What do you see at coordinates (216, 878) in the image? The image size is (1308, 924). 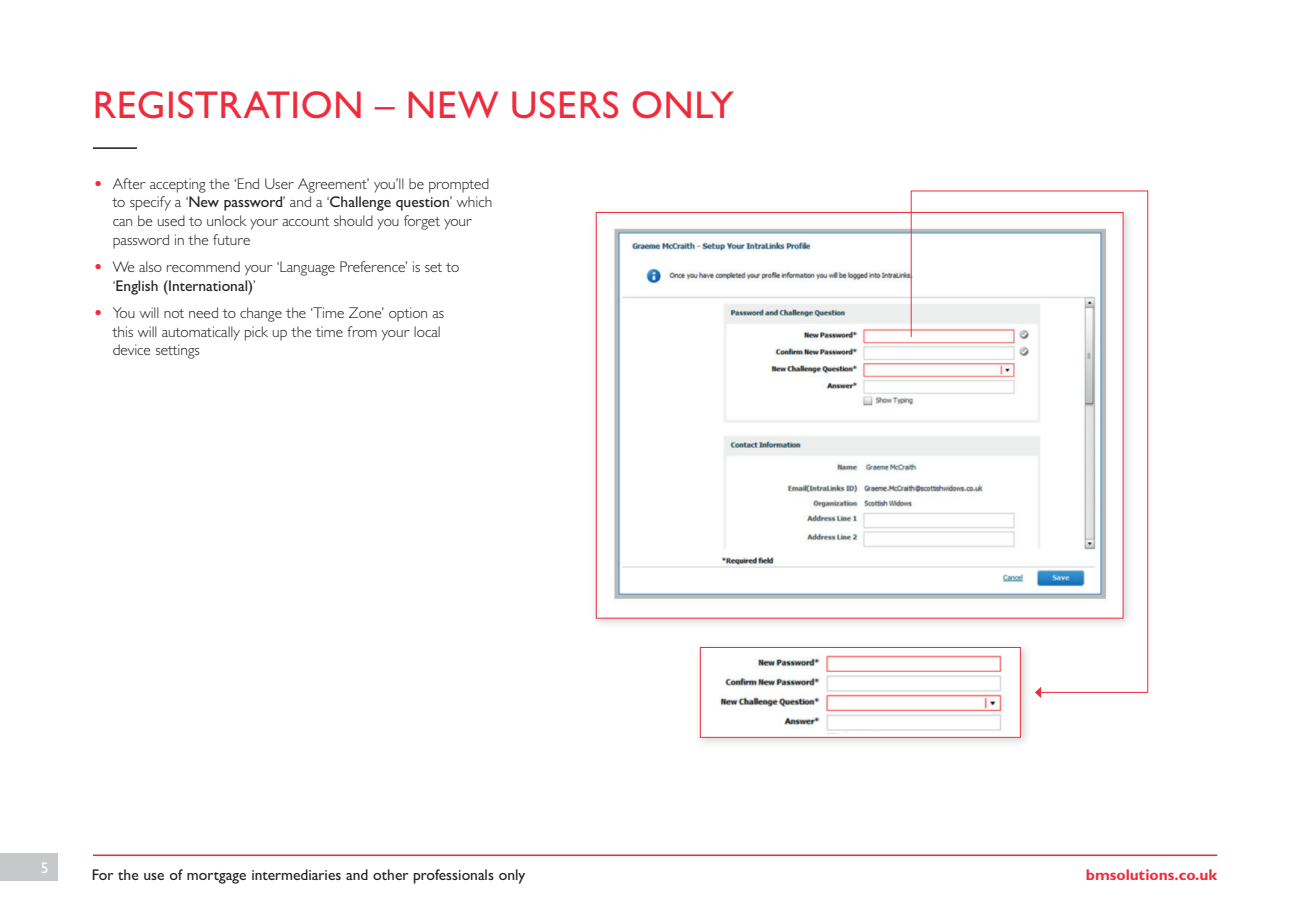 I see `mortgage` at bounding box center [216, 878].
